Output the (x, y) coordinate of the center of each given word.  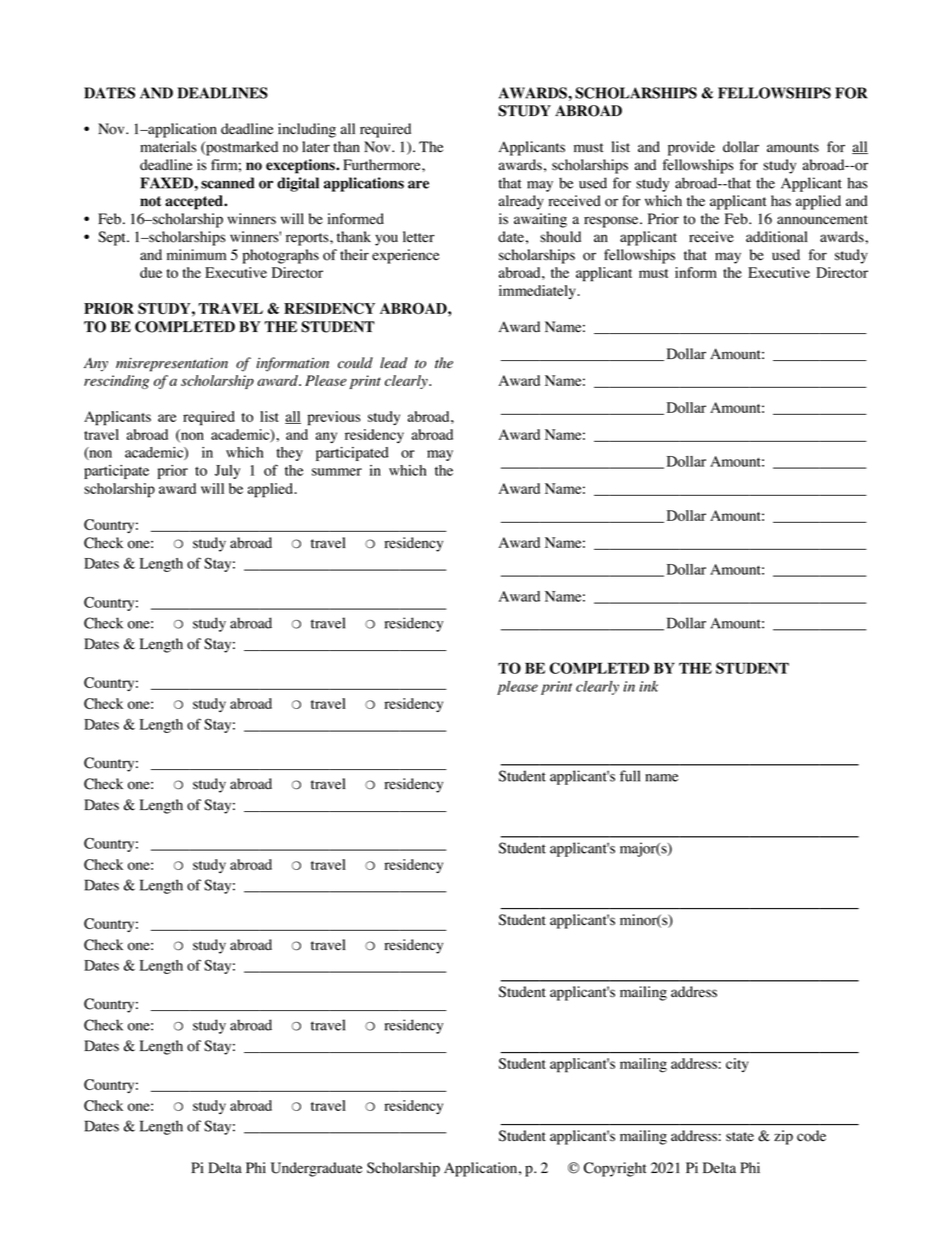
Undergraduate (316, 1169)
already (521, 202)
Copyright (615, 1169)
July (227, 472)
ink (648, 686)
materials (168, 147)
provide (691, 148)
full (630, 776)
